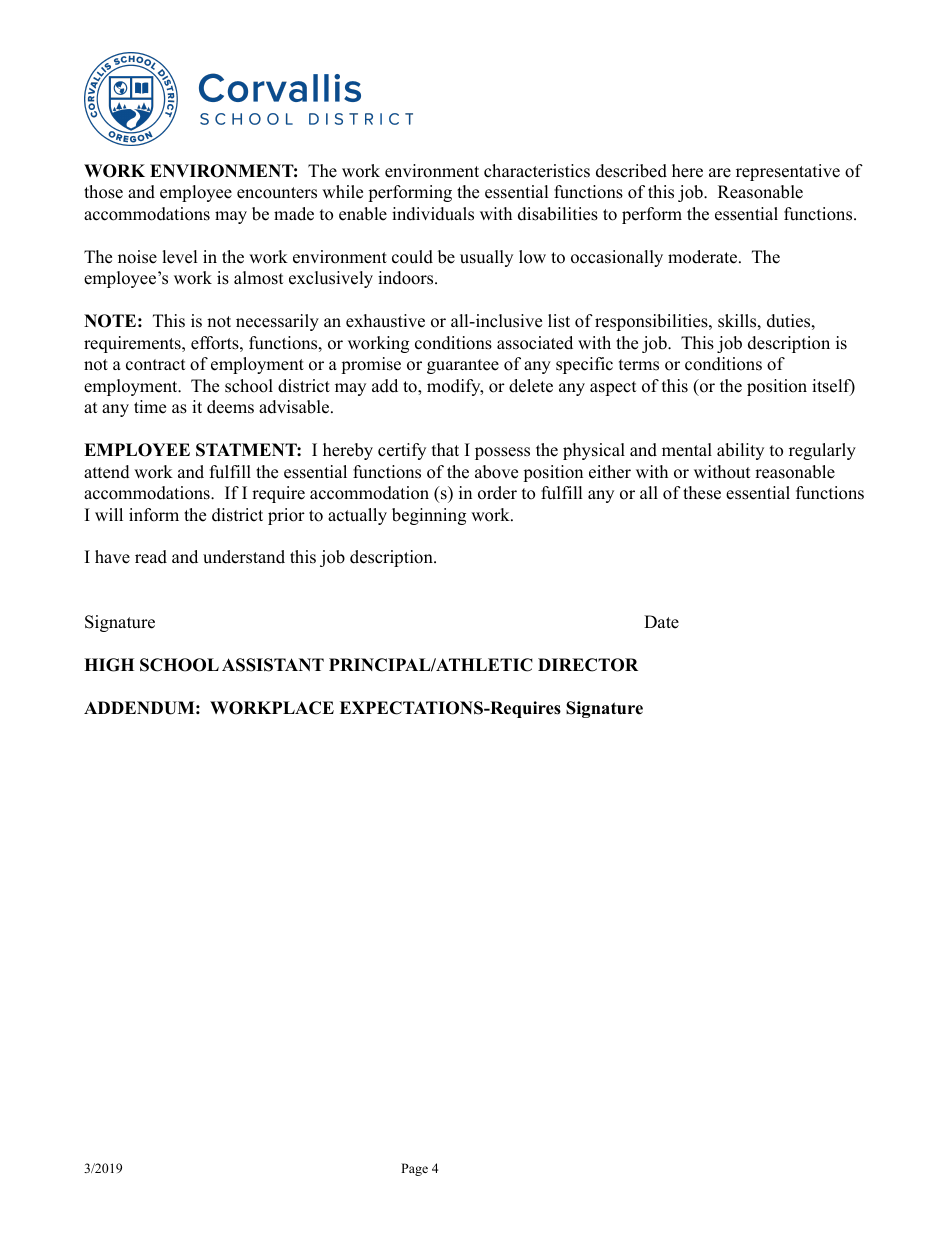  Describe the element at coordinates (180, 257) in the screenshot. I see `level` at that location.
